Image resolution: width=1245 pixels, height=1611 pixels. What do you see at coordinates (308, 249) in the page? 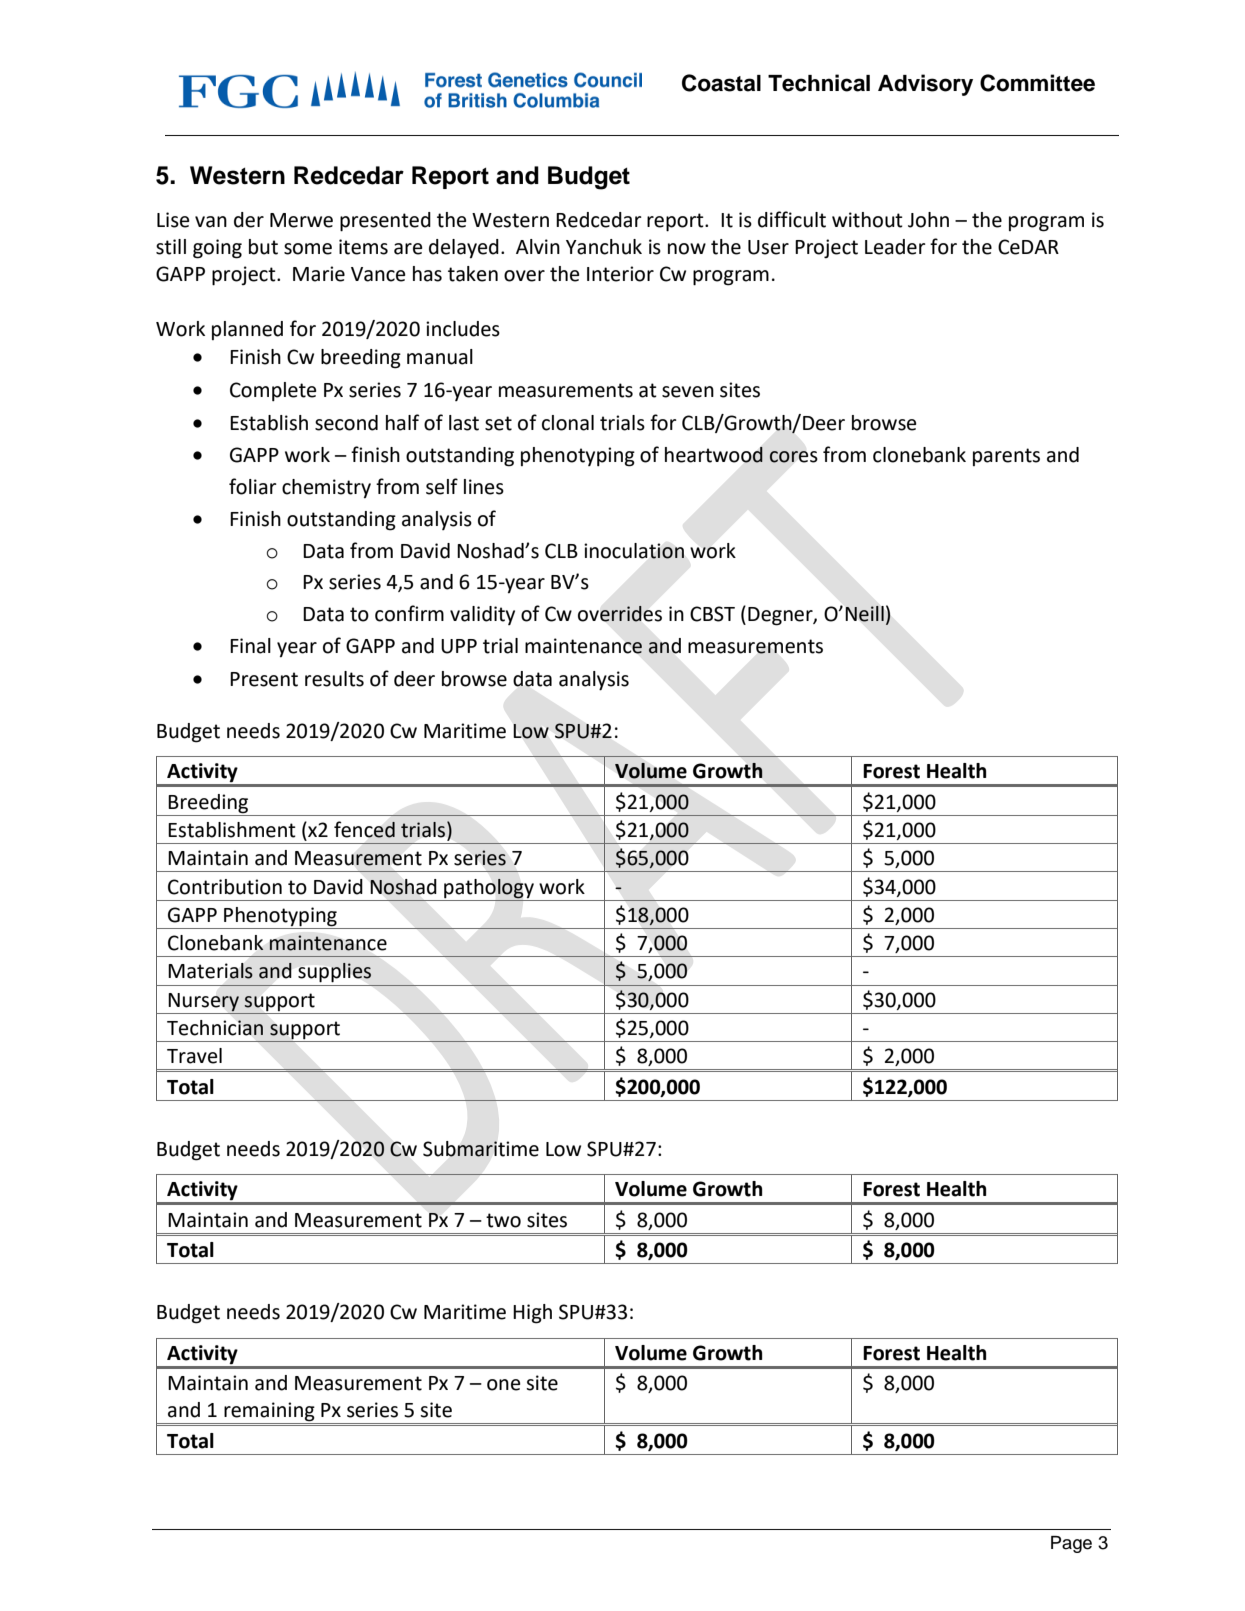
I see `some` at bounding box center [308, 249].
